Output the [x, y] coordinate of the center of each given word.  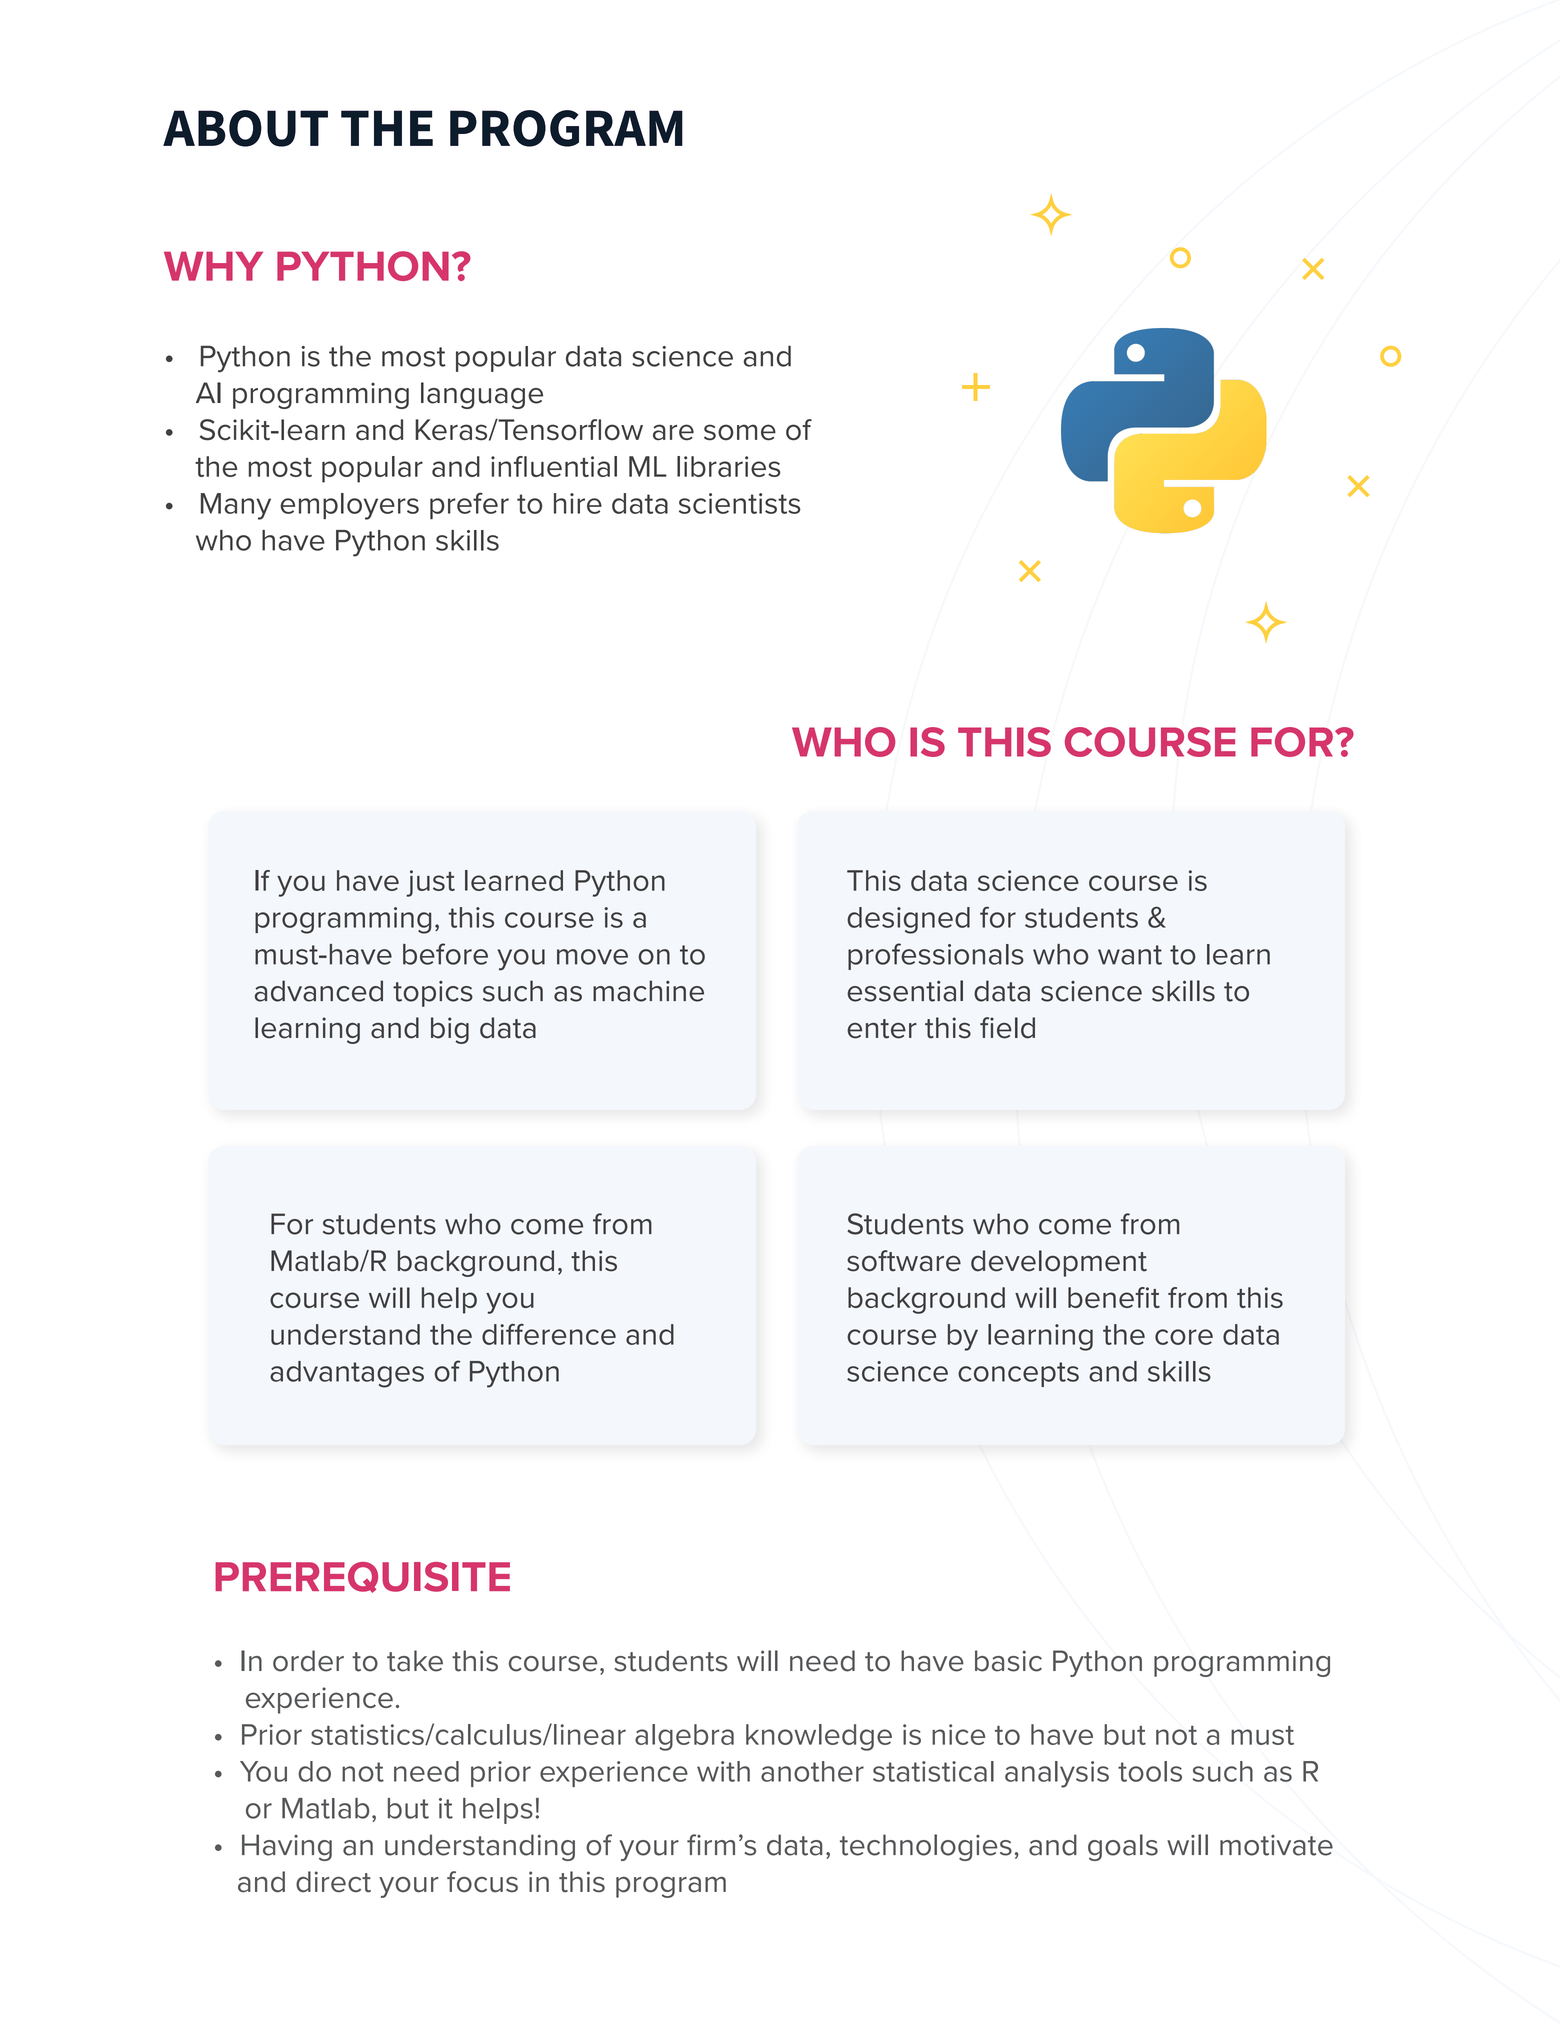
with [723, 1771]
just [430, 883]
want [1130, 955]
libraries [729, 466]
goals [1123, 1847]
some [740, 432]
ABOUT [245, 128]
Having [287, 1847]
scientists [740, 503]
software [904, 1261]
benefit [1114, 1297]
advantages [347, 1374]
